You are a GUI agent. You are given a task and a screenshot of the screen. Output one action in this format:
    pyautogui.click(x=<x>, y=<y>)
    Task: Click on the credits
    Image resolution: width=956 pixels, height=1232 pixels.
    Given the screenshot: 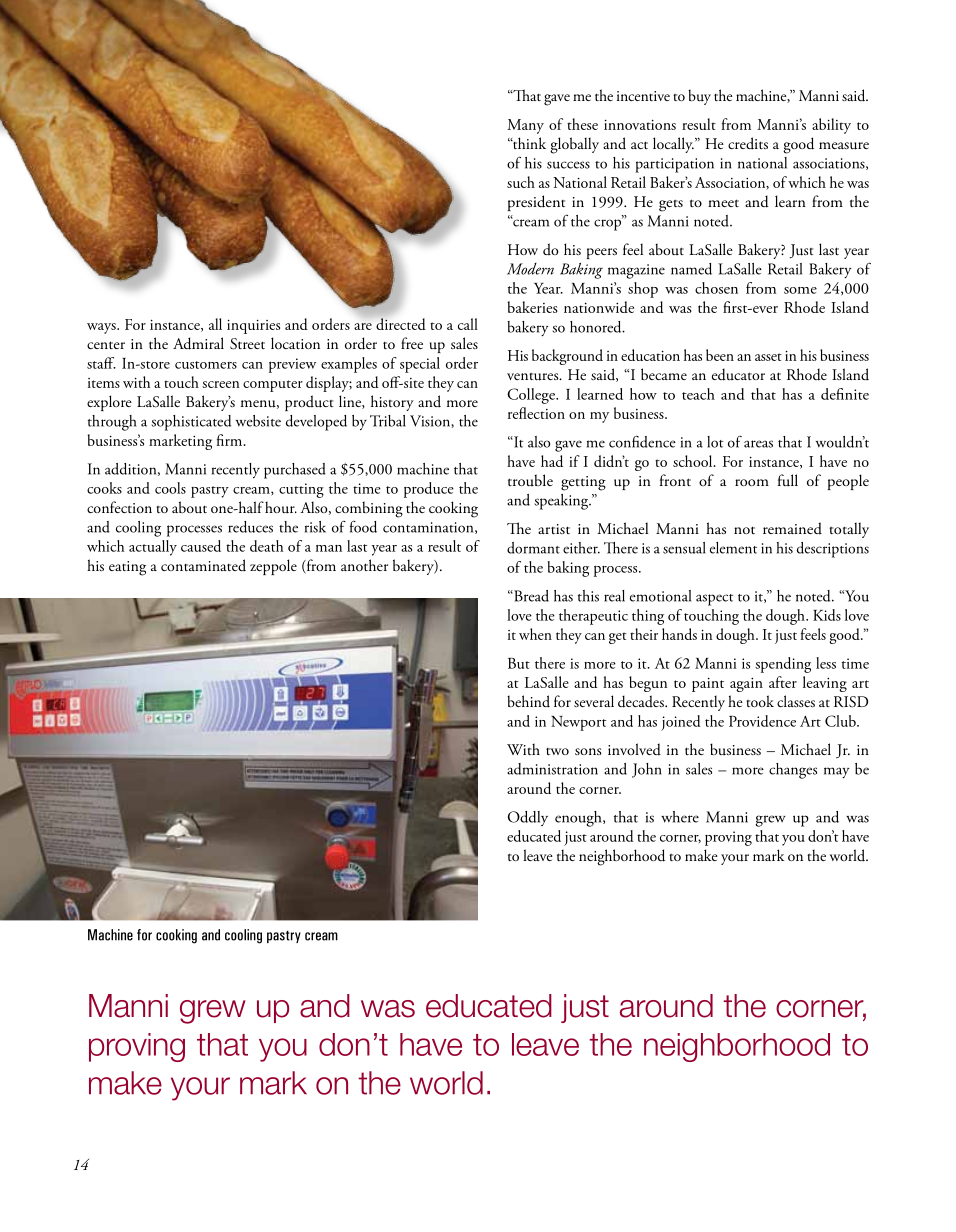 What is the action you would take?
    pyautogui.click(x=748, y=143)
